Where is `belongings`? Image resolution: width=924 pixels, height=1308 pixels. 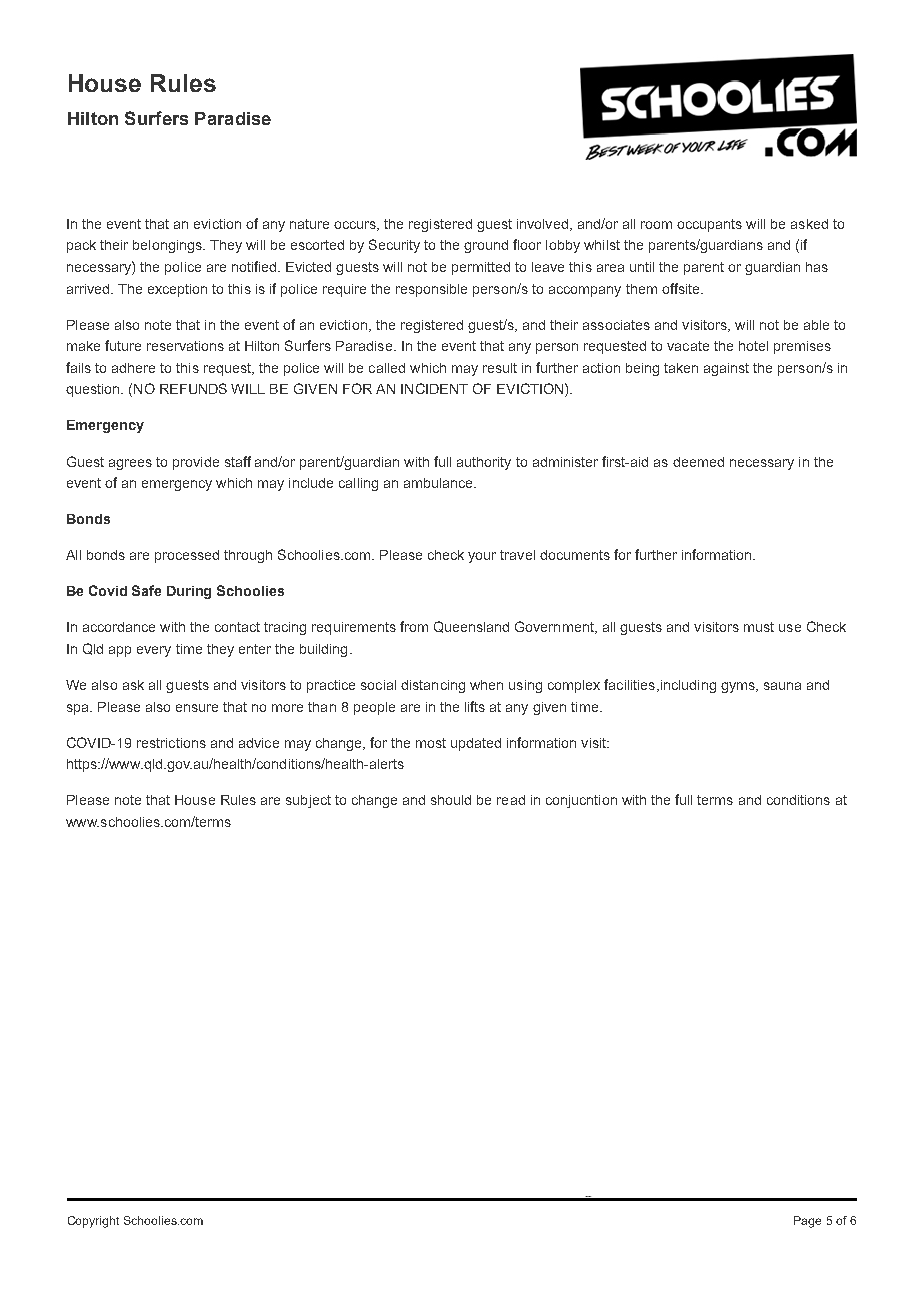
belongings is located at coordinates (168, 246).
